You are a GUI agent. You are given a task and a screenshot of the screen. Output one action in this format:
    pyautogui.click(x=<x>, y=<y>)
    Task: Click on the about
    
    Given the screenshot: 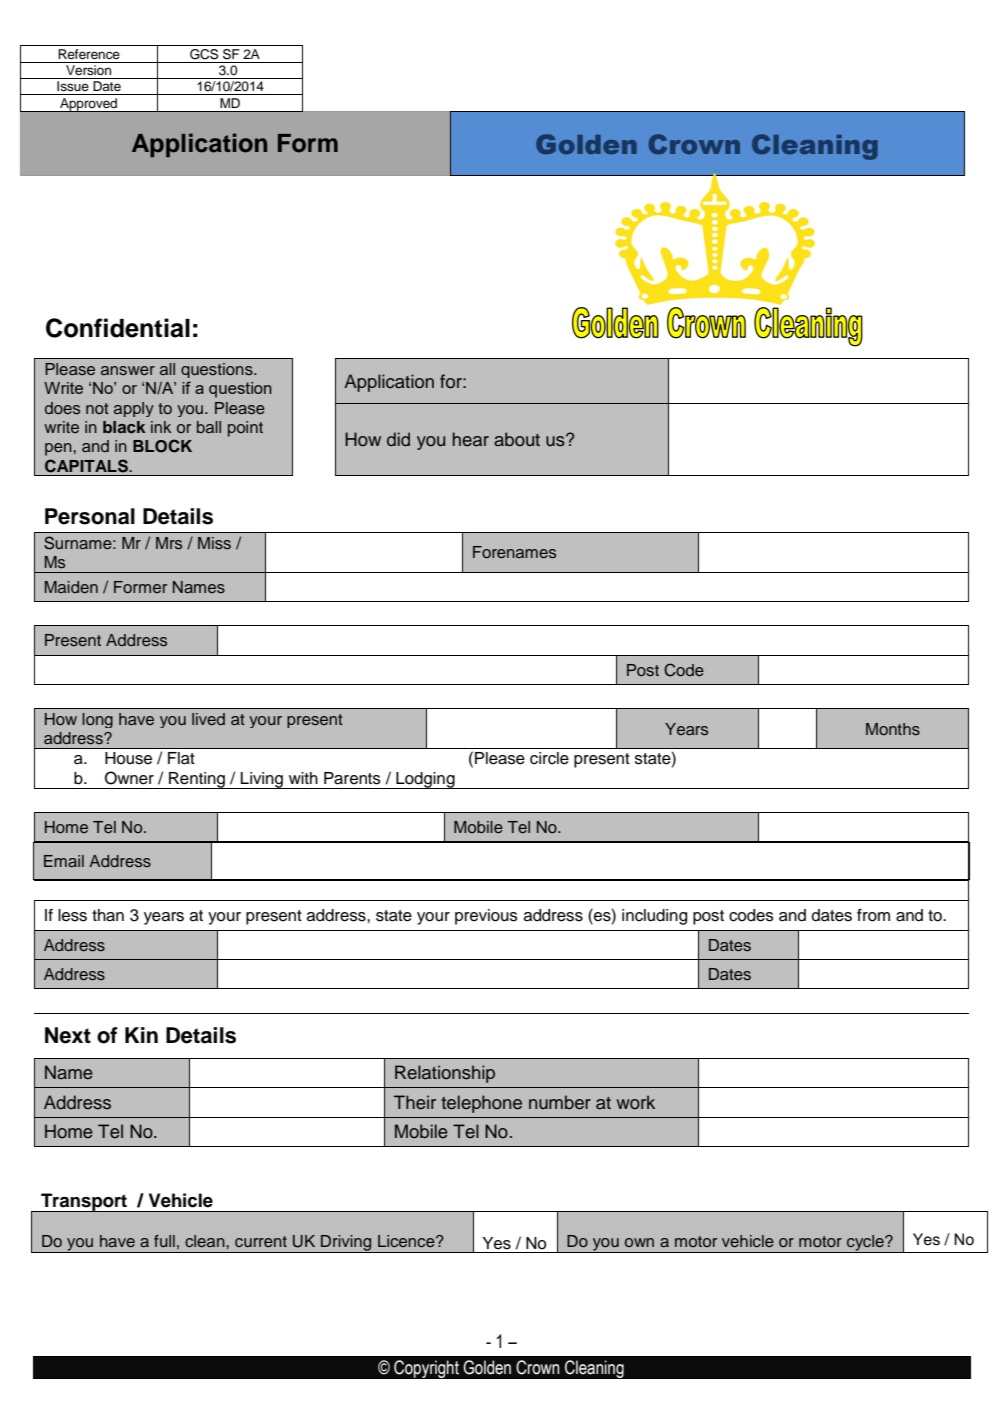 What is the action you would take?
    pyautogui.click(x=517, y=439)
